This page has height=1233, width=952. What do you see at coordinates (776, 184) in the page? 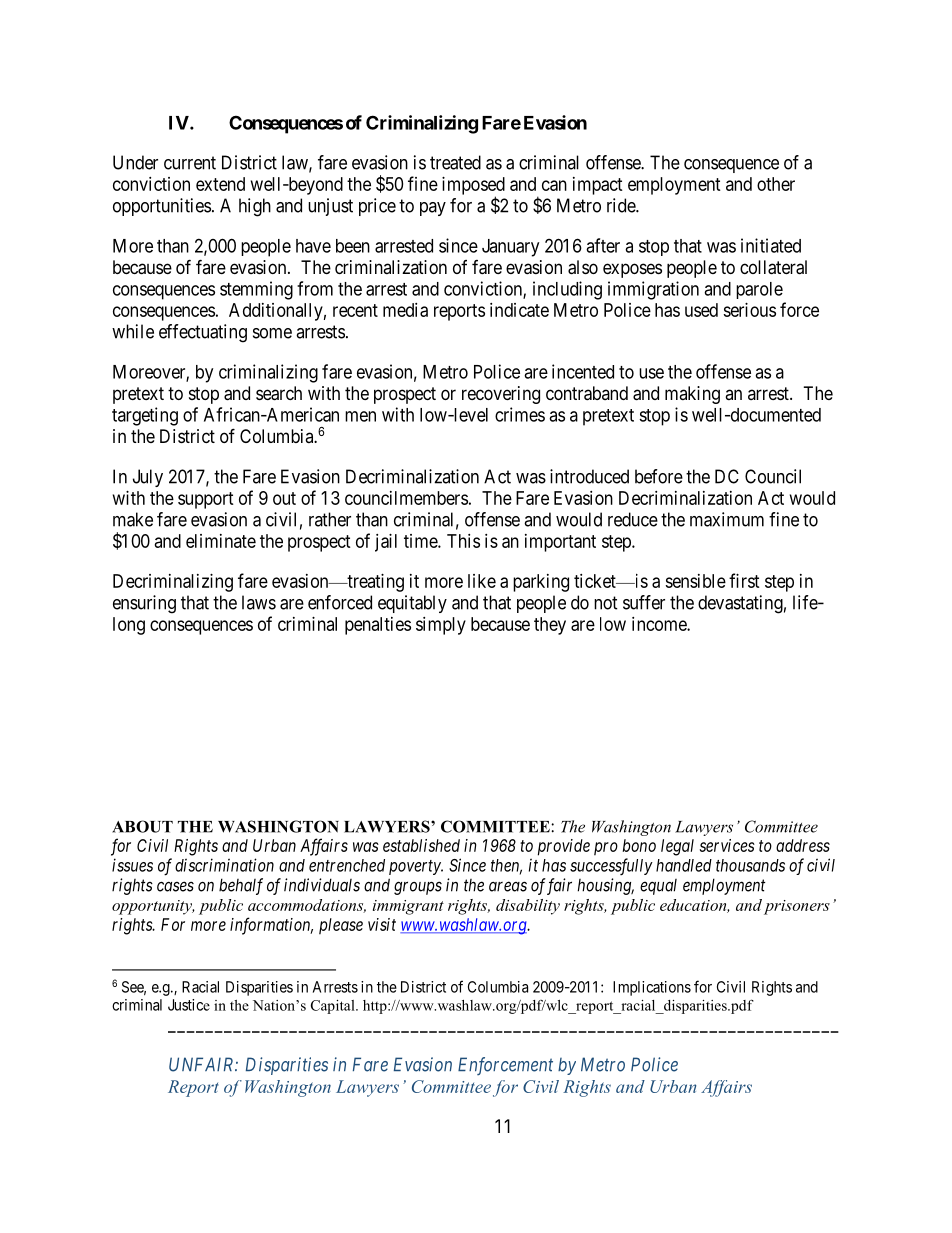
I see `other` at bounding box center [776, 184].
